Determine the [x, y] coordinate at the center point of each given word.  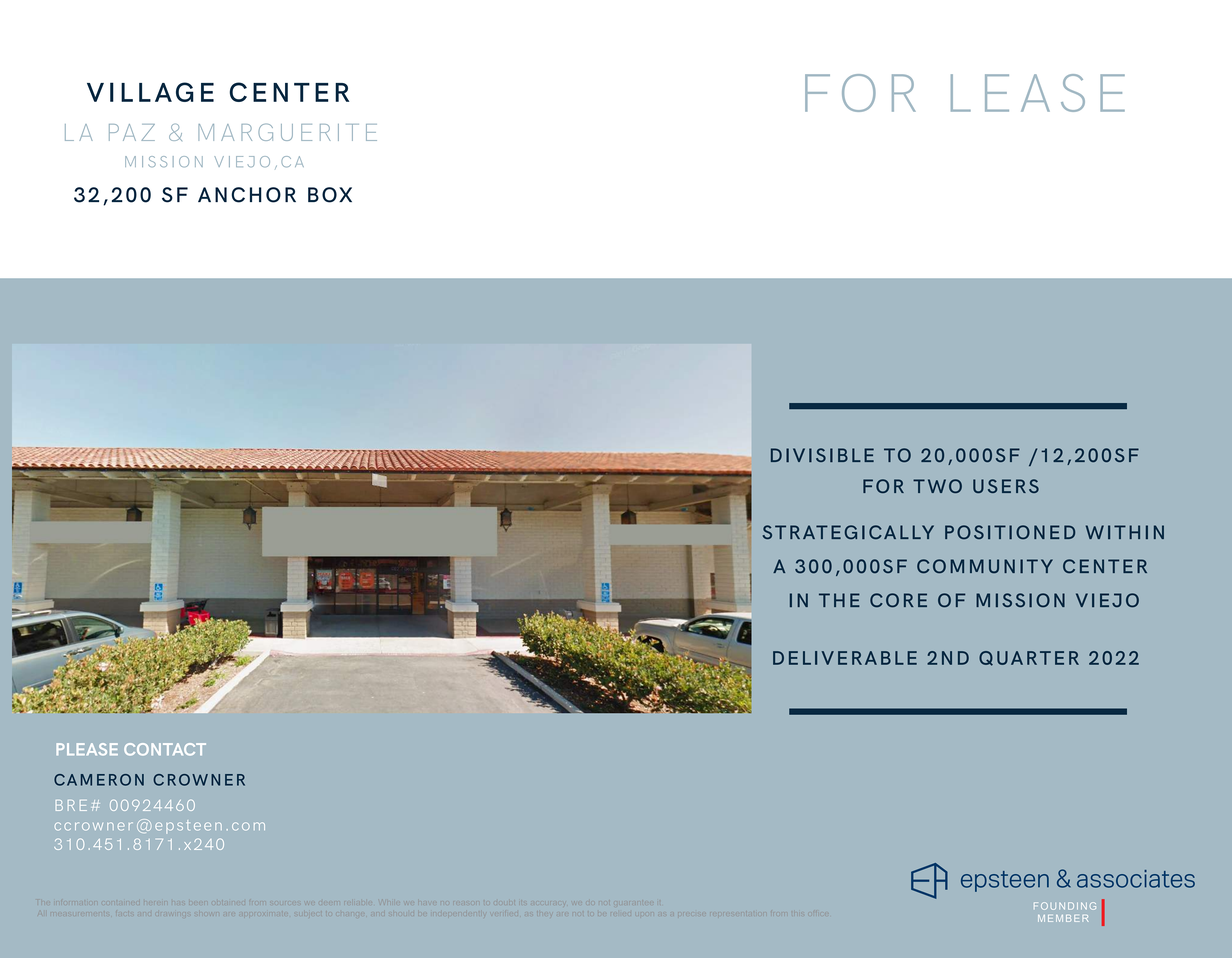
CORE [898, 600]
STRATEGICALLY [848, 532]
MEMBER [1063, 918]
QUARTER [1029, 658]
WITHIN [1125, 532]
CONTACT [165, 749]
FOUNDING [1065, 906]
